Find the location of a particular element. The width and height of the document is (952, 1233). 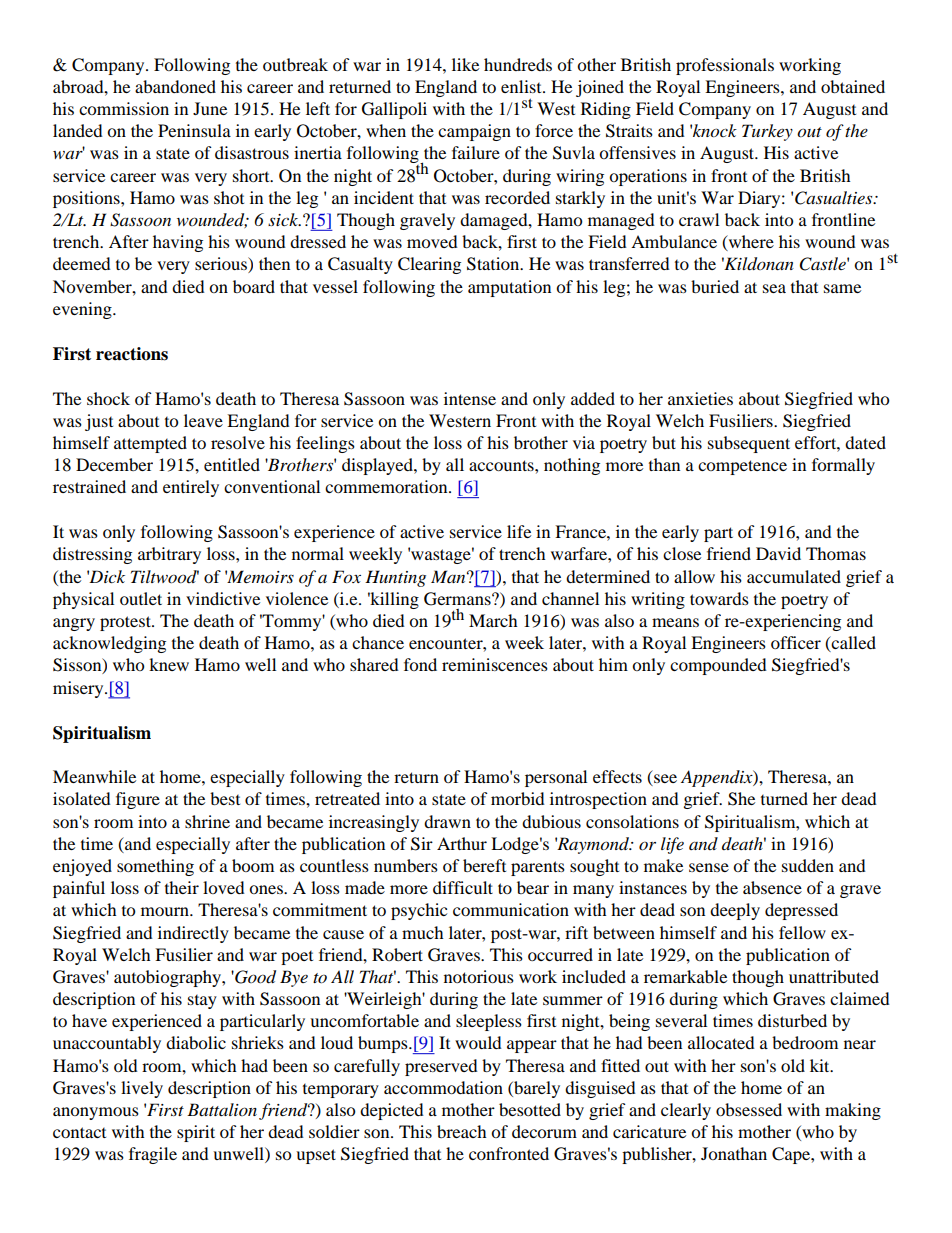

bereft is located at coordinates (484, 865).
